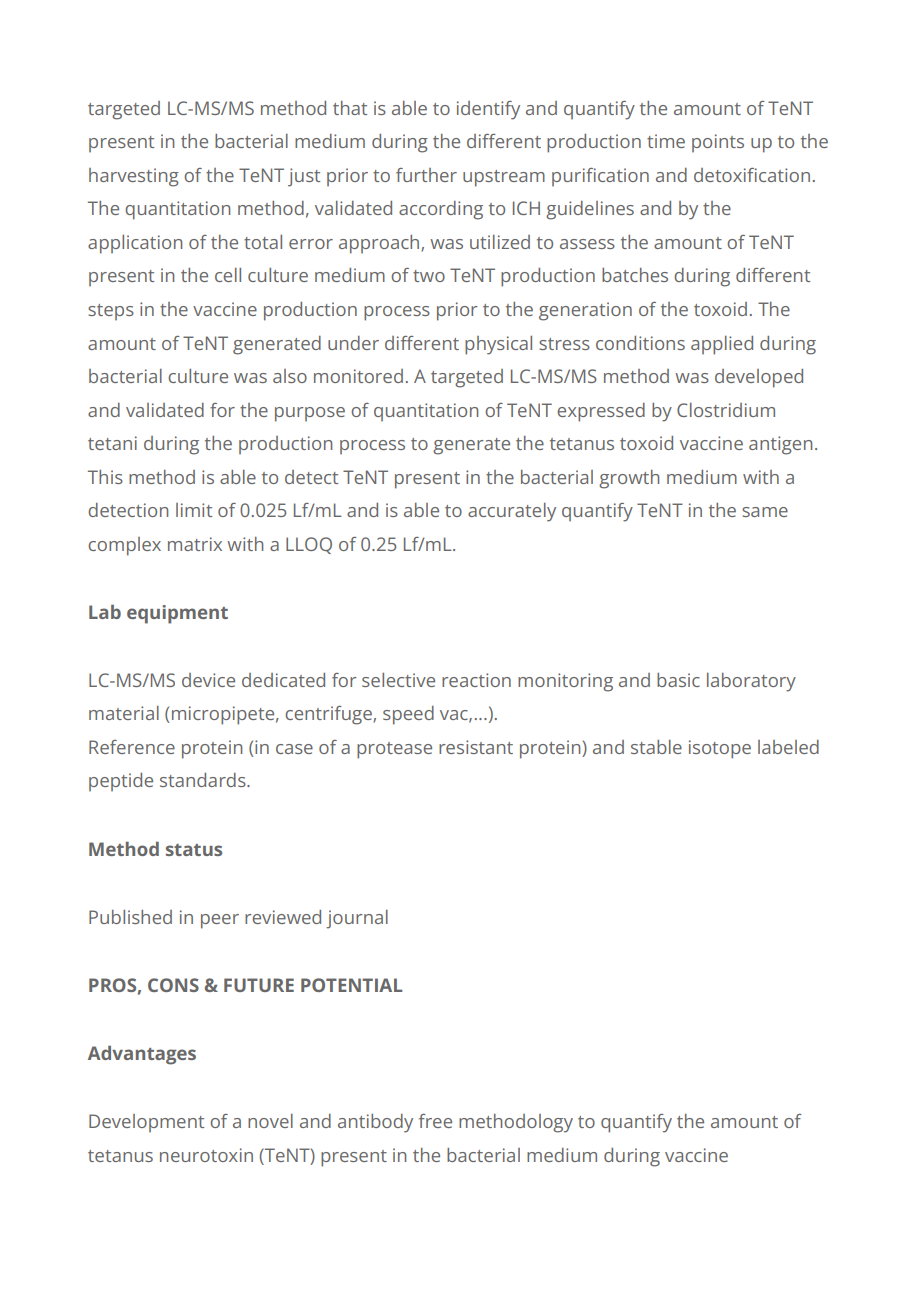 This screenshot has height=1308, width=924. Describe the element at coordinates (512, 512) in the screenshot. I see `accurately` at that location.
